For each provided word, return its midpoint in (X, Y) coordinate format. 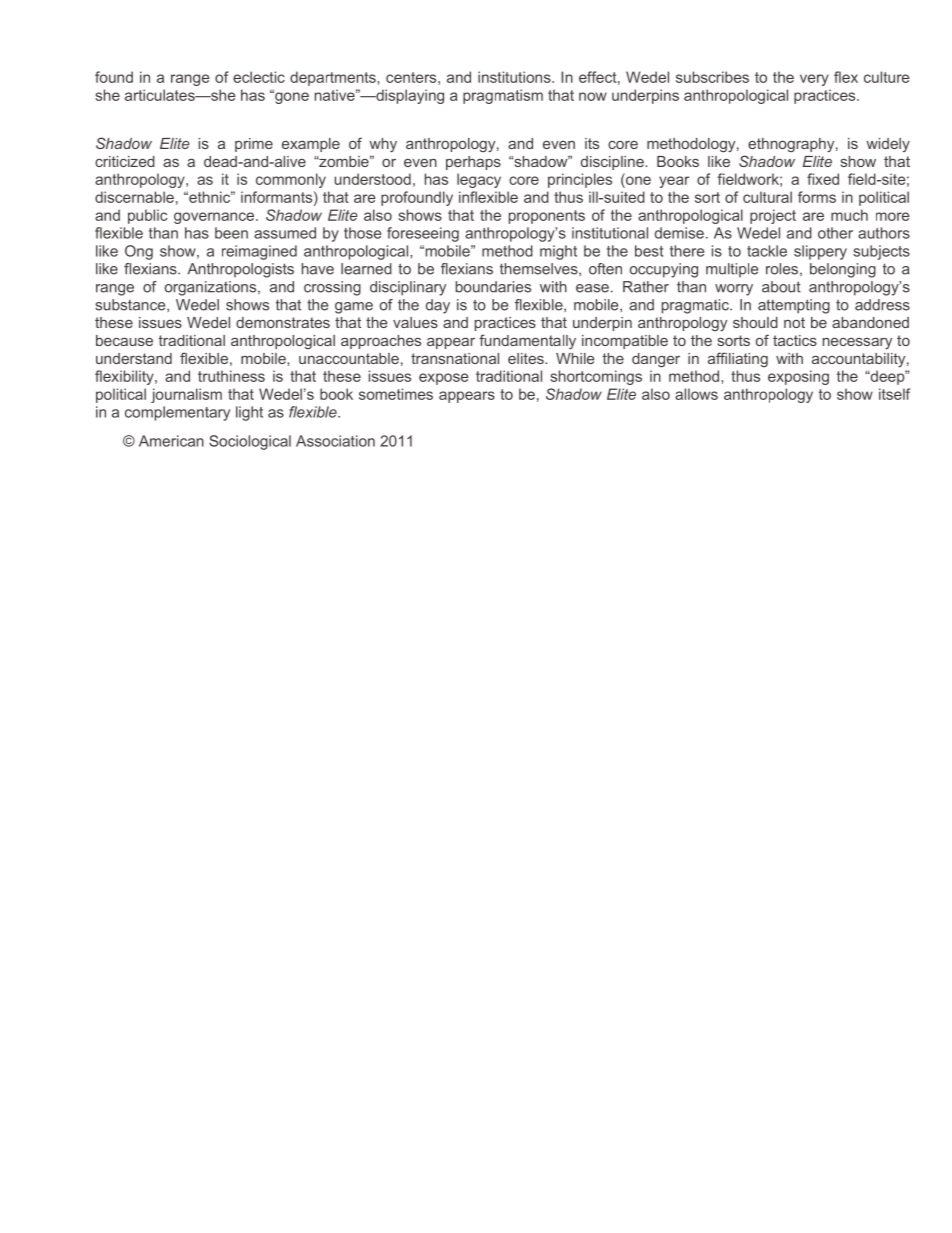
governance (215, 218)
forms (817, 197)
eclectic (259, 77)
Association (335, 441)
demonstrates (283, 322)
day (438, 306)
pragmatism (503, 96)
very (814, 80)
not (794, 322)
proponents (547, 217)
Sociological (250, 442)
